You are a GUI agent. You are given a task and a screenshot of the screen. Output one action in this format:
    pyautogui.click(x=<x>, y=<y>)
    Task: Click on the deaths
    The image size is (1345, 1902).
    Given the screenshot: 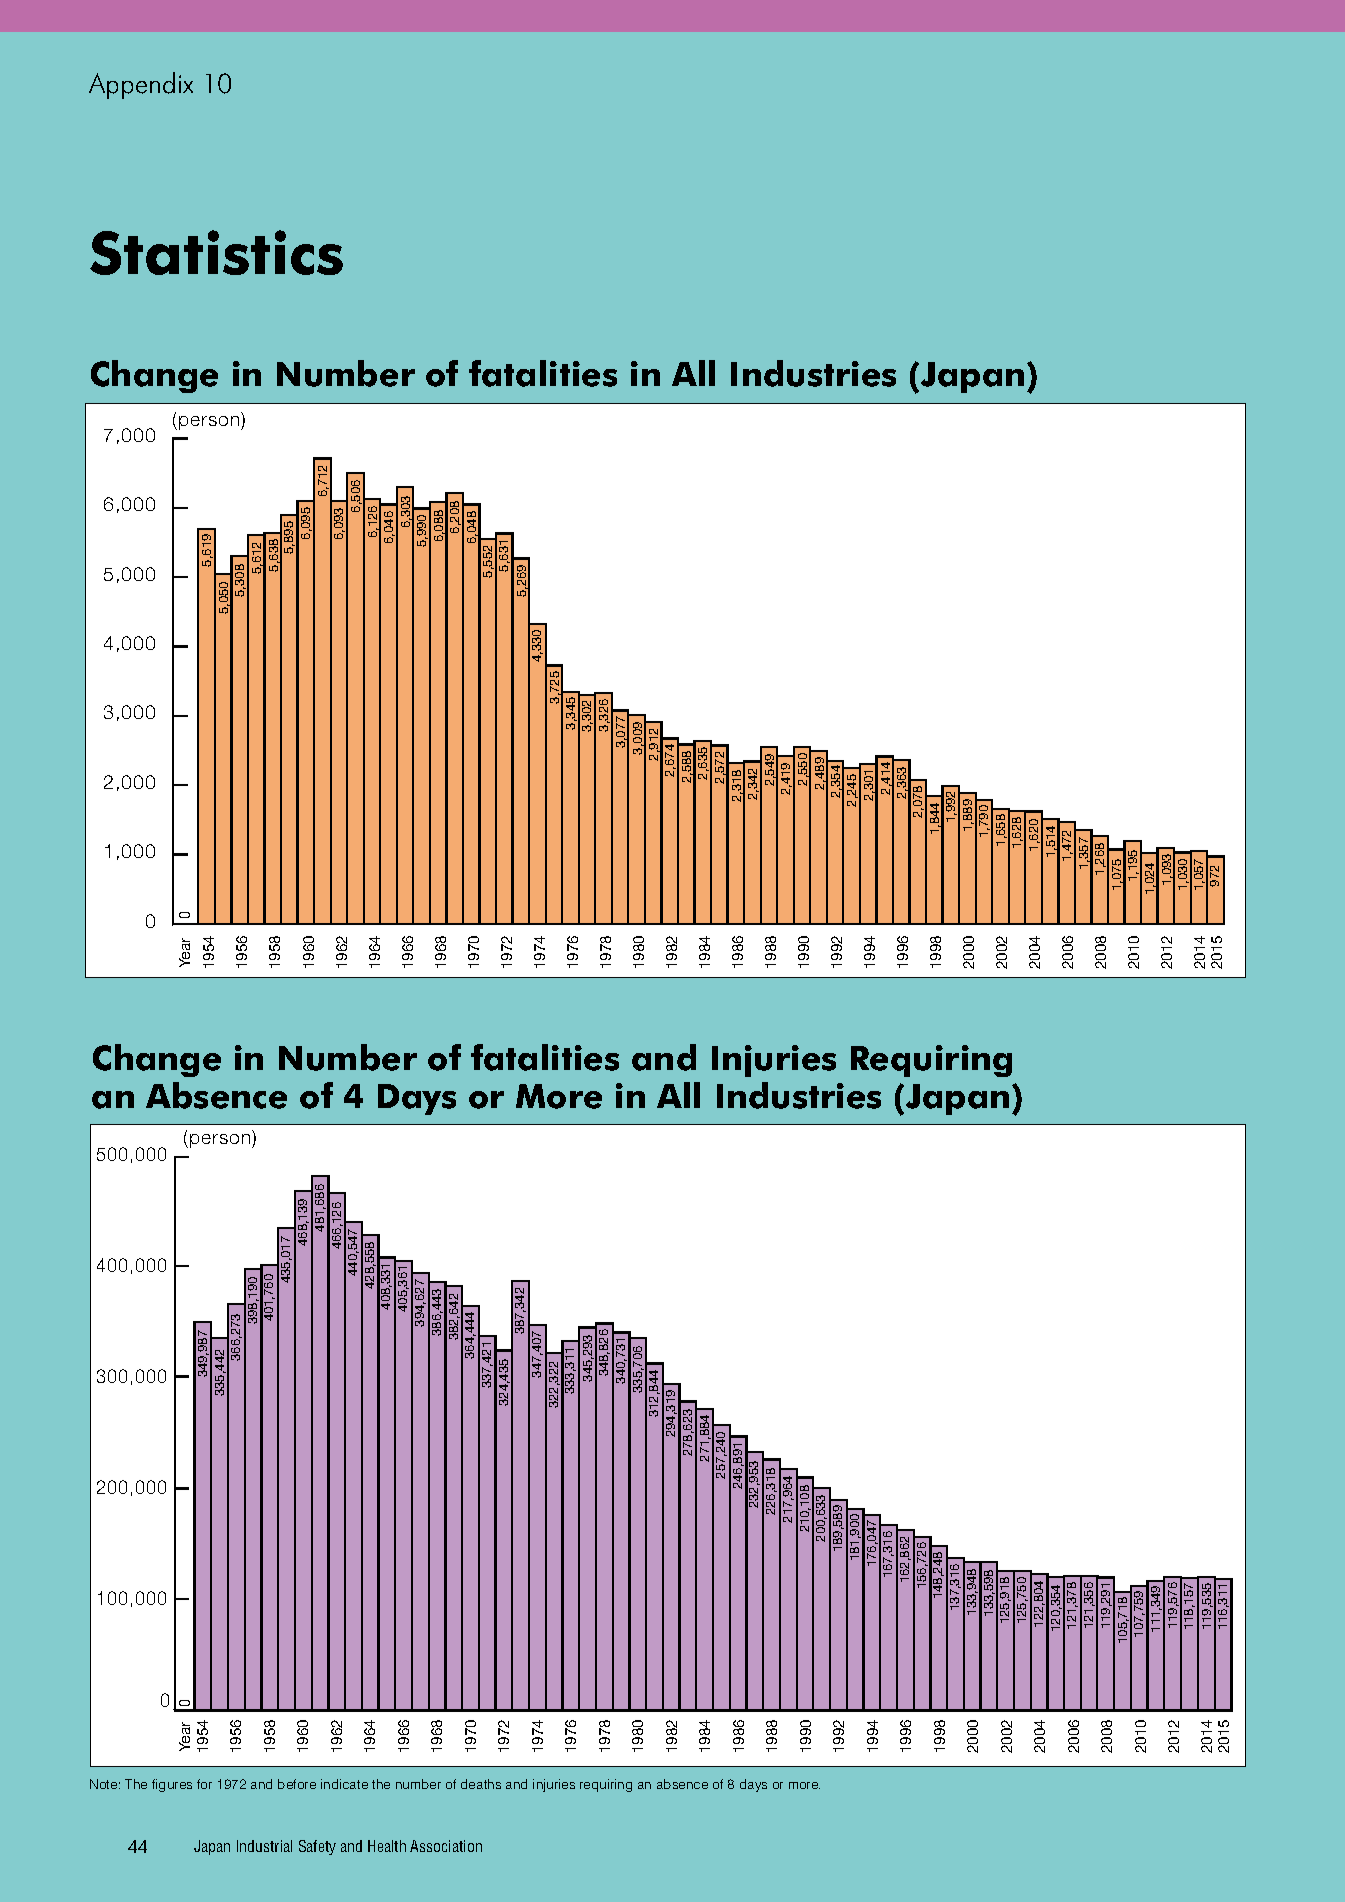 What is the action you would take?
    pyautogui.click(x=481, y=1784)
